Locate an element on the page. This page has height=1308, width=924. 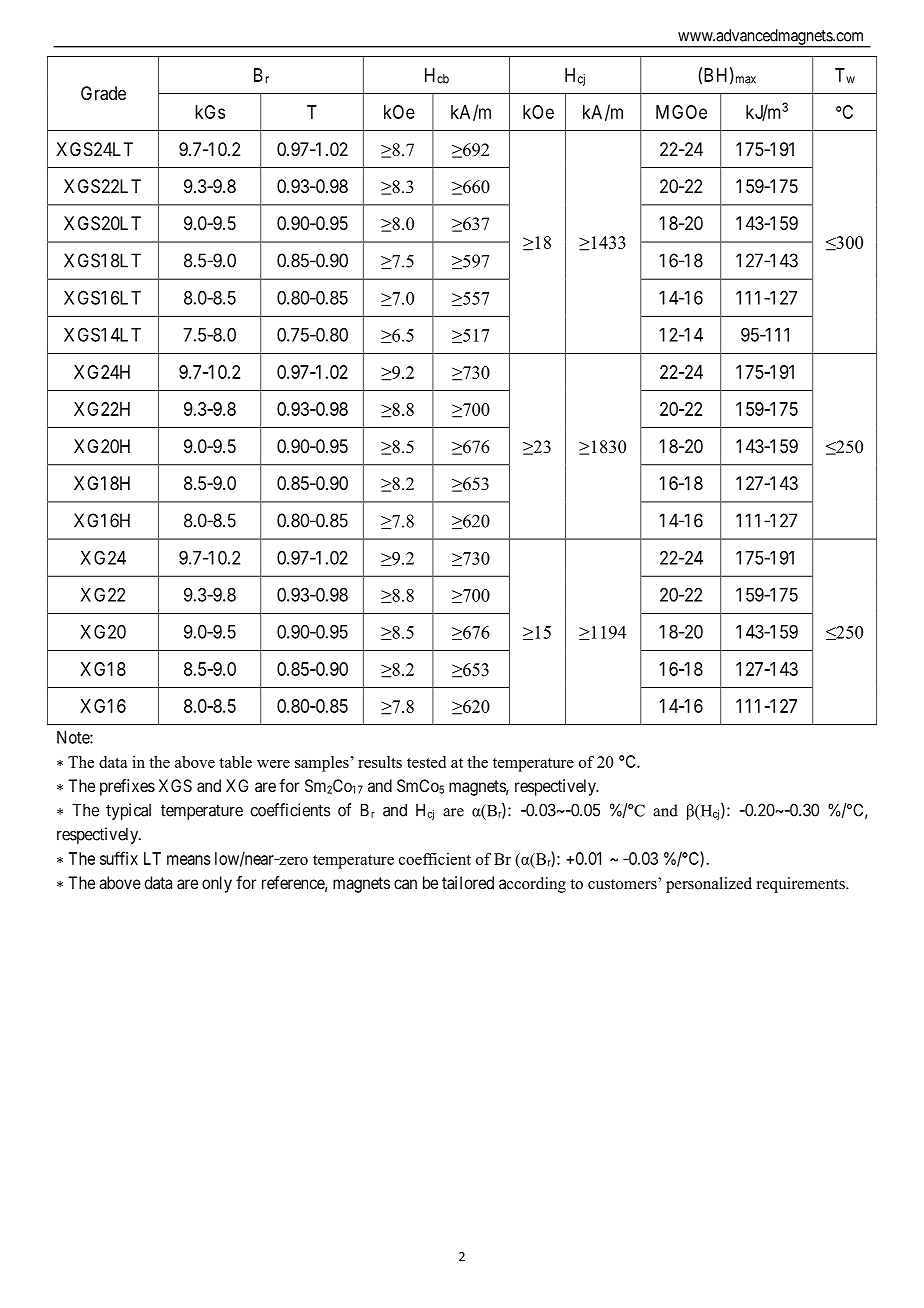
Grade is located at coordinates (103, 93).
